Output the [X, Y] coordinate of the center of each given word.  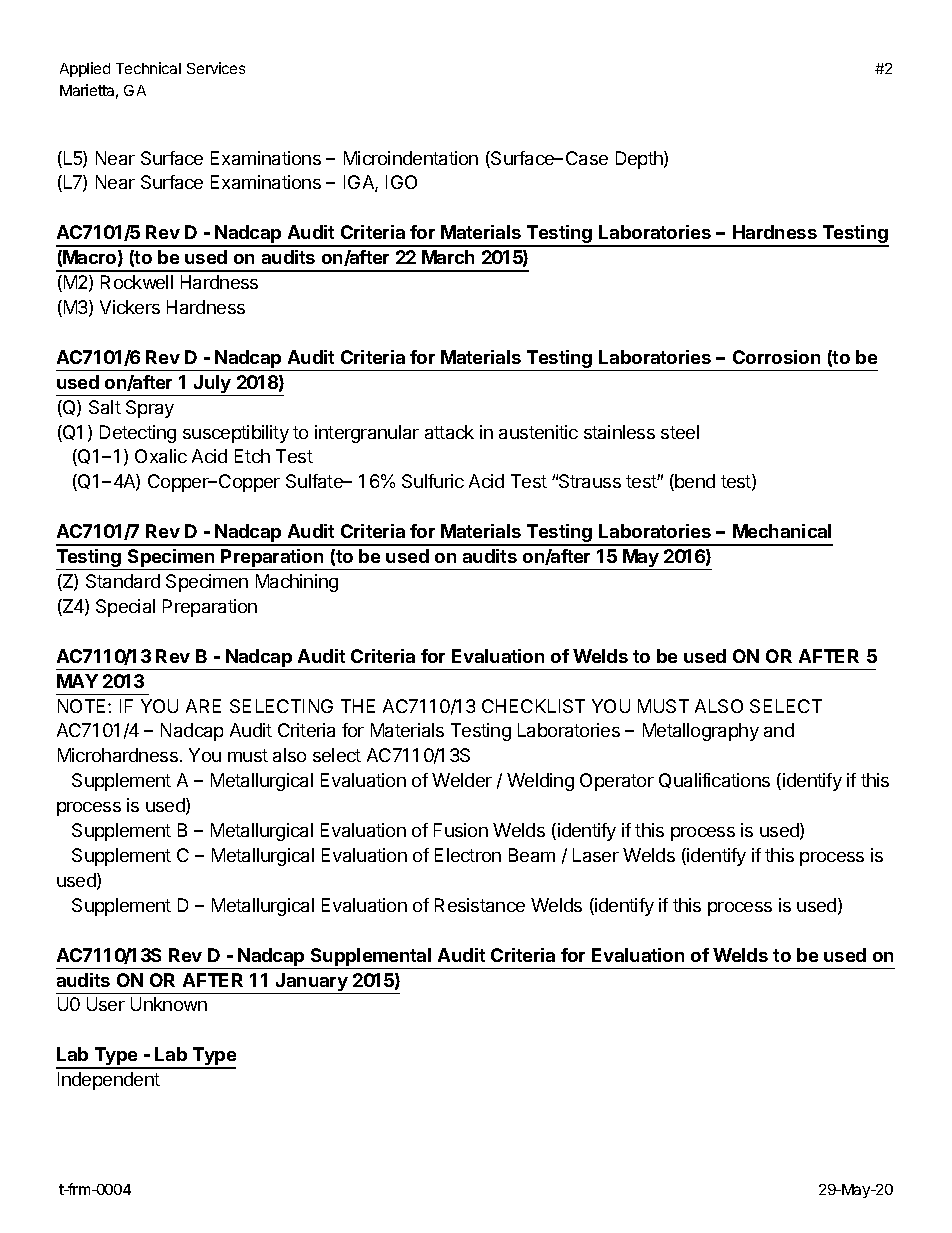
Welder [462, 780]
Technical [148, 68]
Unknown [169, 1004]
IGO [401, 182]
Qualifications [714, 780]
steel [680, 432]
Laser [596, 855]
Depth [640, 160]
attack [449, 432]
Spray [150, 409]
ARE [203, 706]
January [312, 982]
